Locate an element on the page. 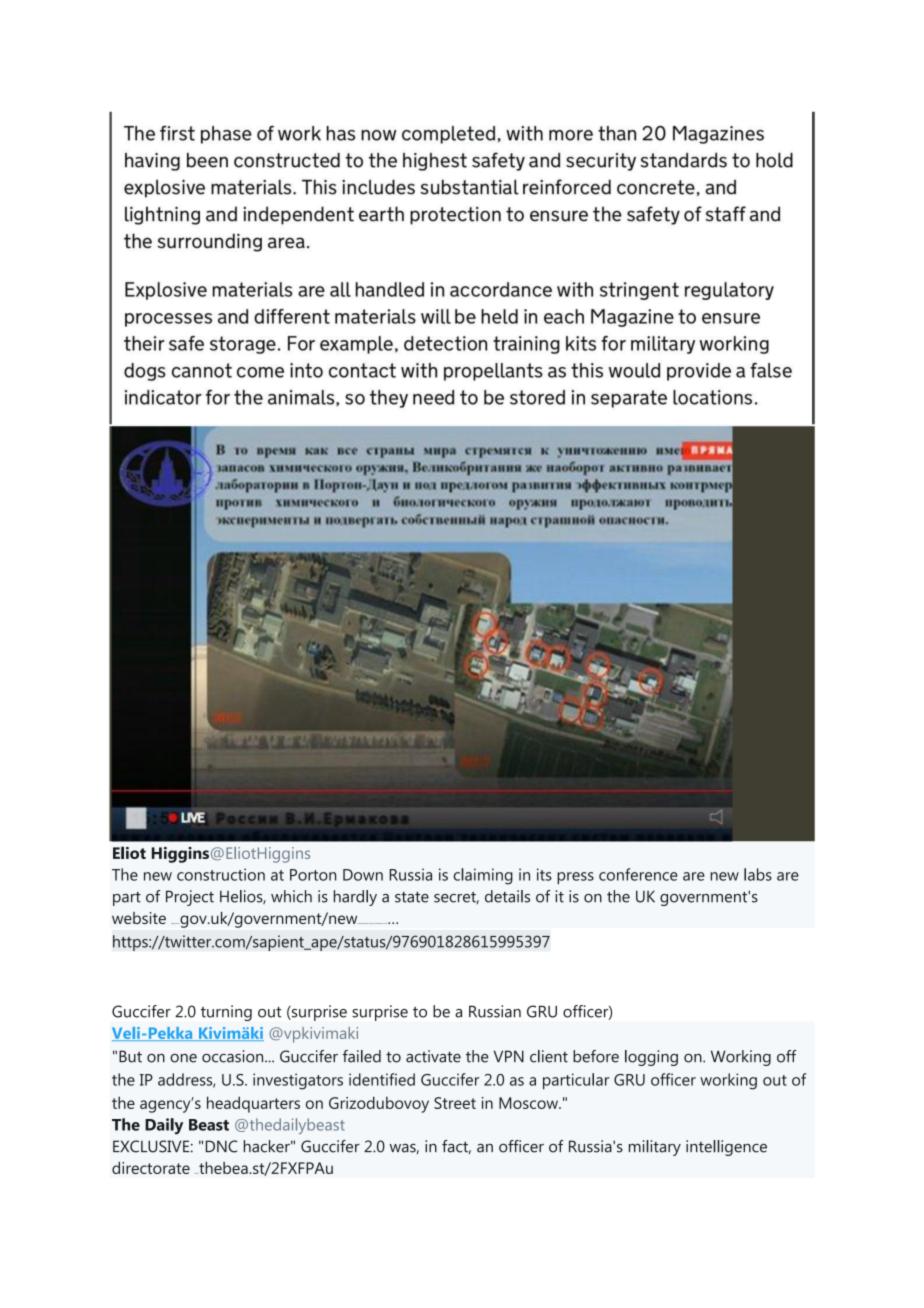 Image resolution: width=924 pixels, height=1308 pixels. Moscow is located at coordinates (529, 1103).
